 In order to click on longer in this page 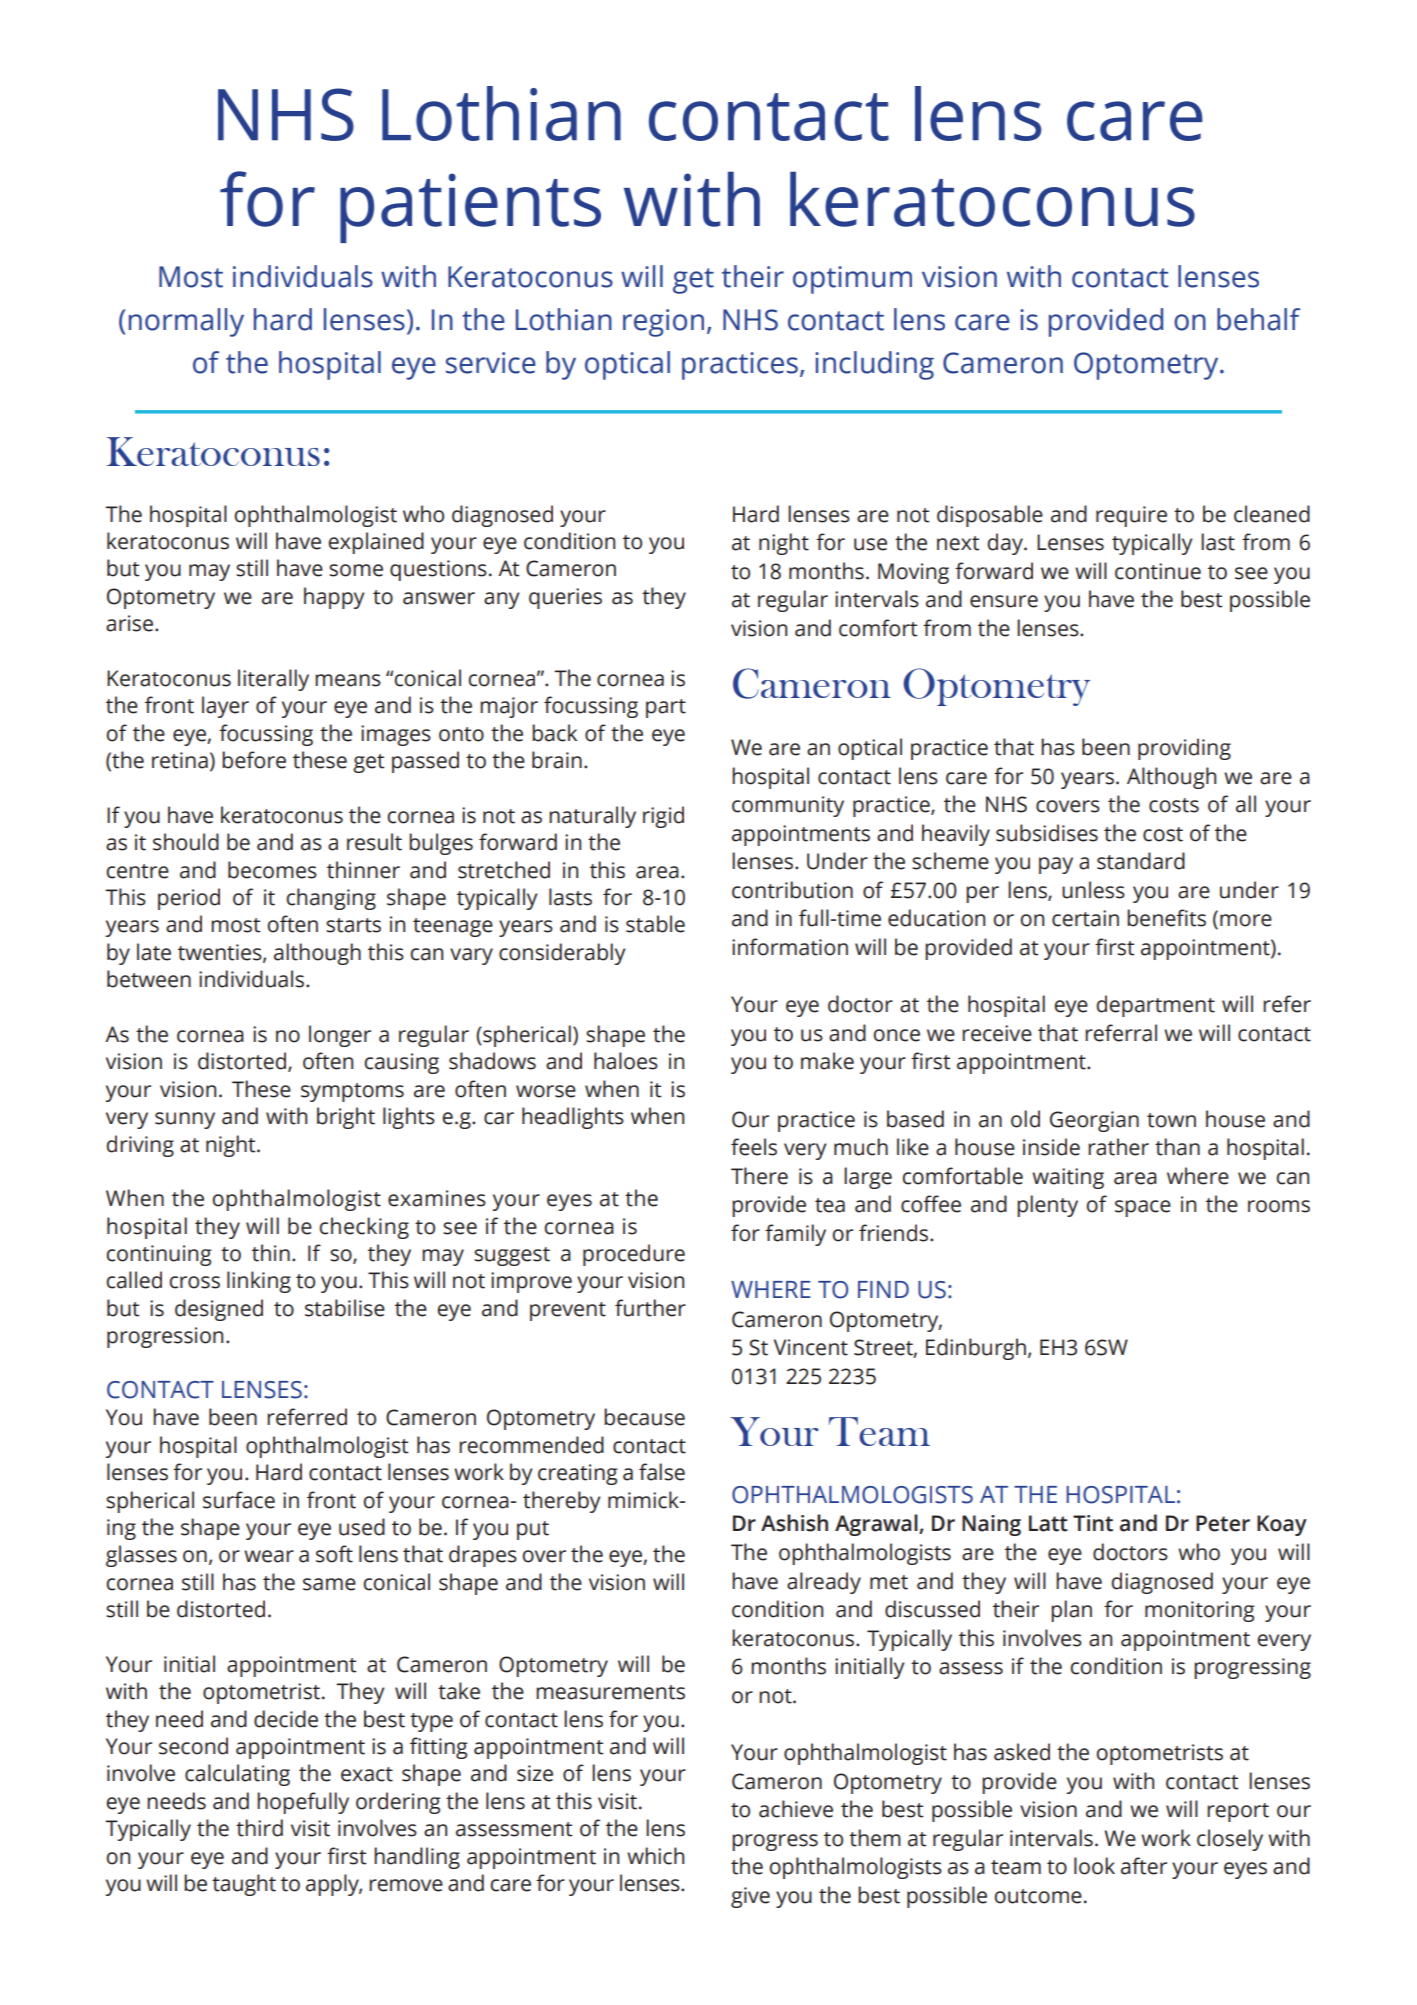, I will do `click(340, 1036)`.
